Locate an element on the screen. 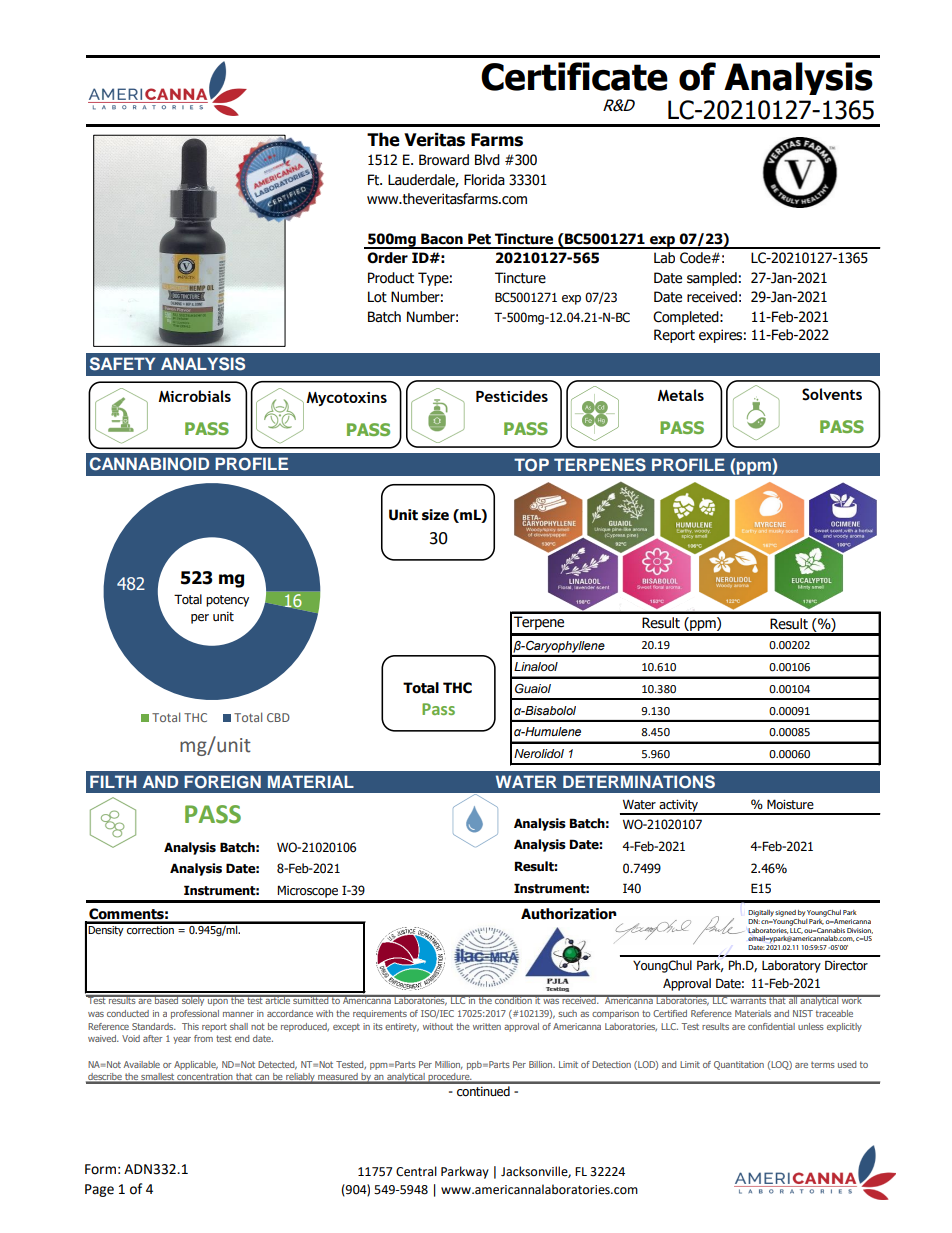 The image size is (952, 1233). Form is located at coordinates (100, 1169).
